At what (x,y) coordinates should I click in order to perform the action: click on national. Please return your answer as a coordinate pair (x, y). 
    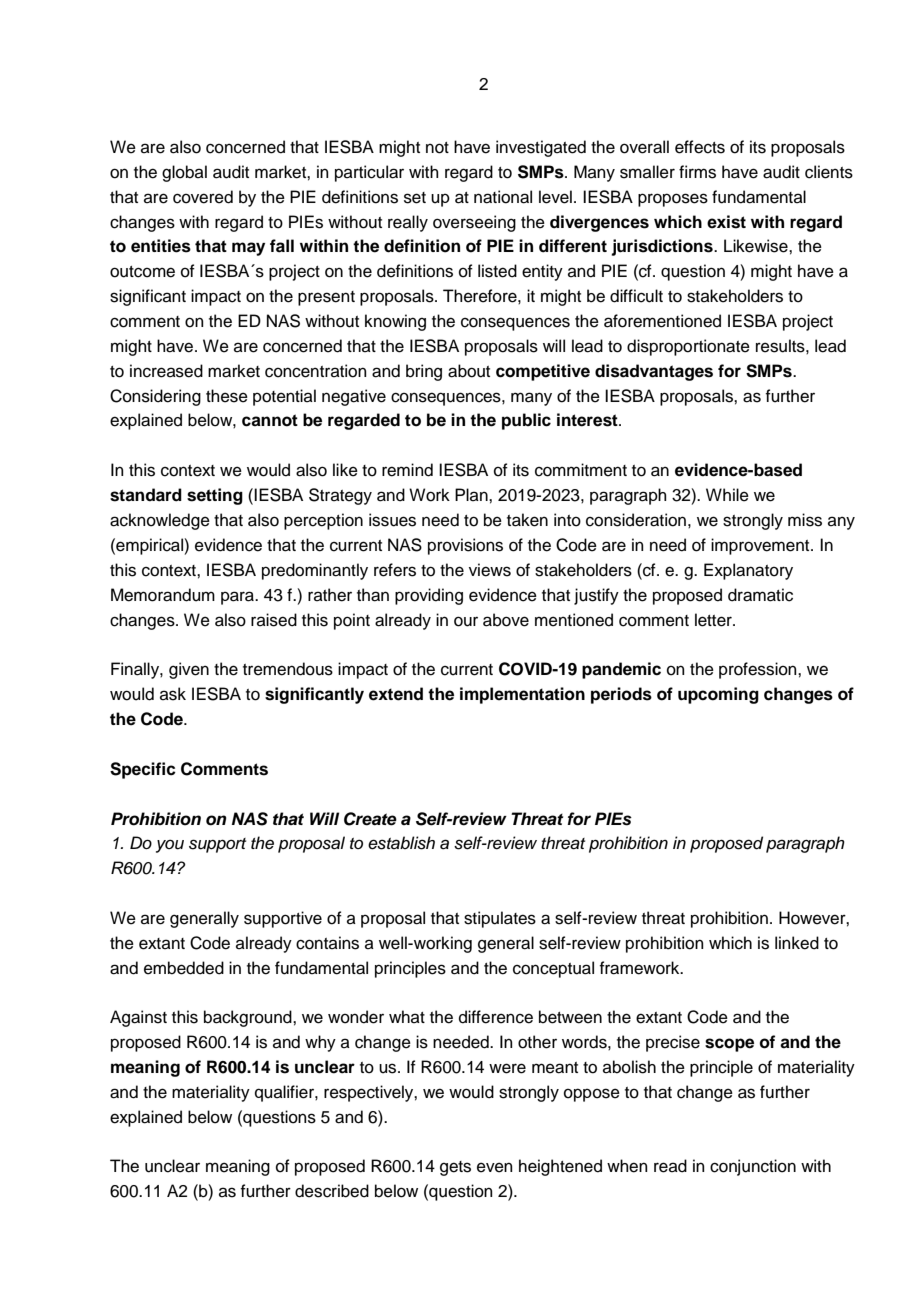
    Looking at the image, I should click on (503, 197).
